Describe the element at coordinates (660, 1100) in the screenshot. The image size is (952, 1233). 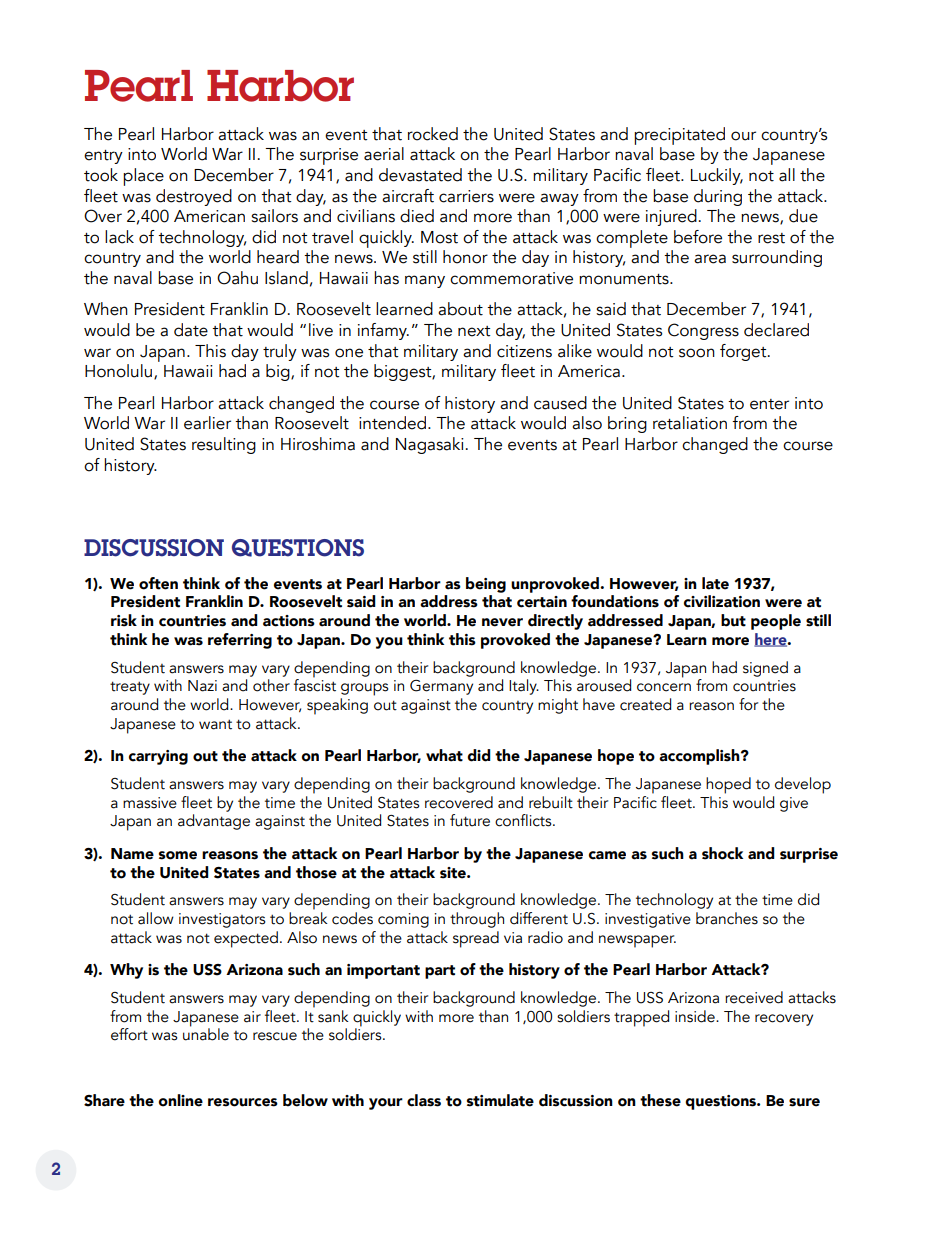
I see `these` at that location.
